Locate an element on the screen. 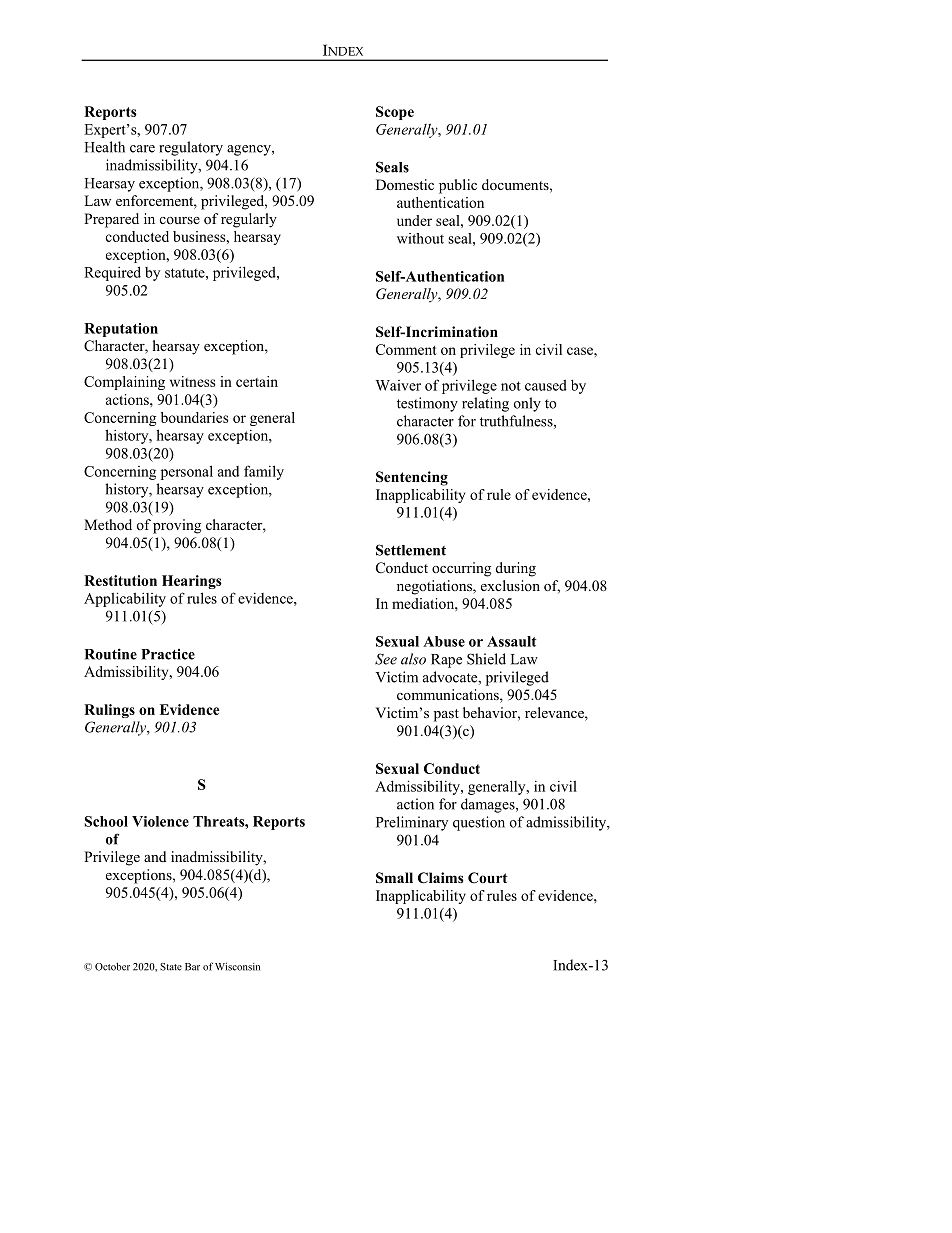 The width and height of the screenshot is (952, 1233). during is located at coordinates (516, 569).
